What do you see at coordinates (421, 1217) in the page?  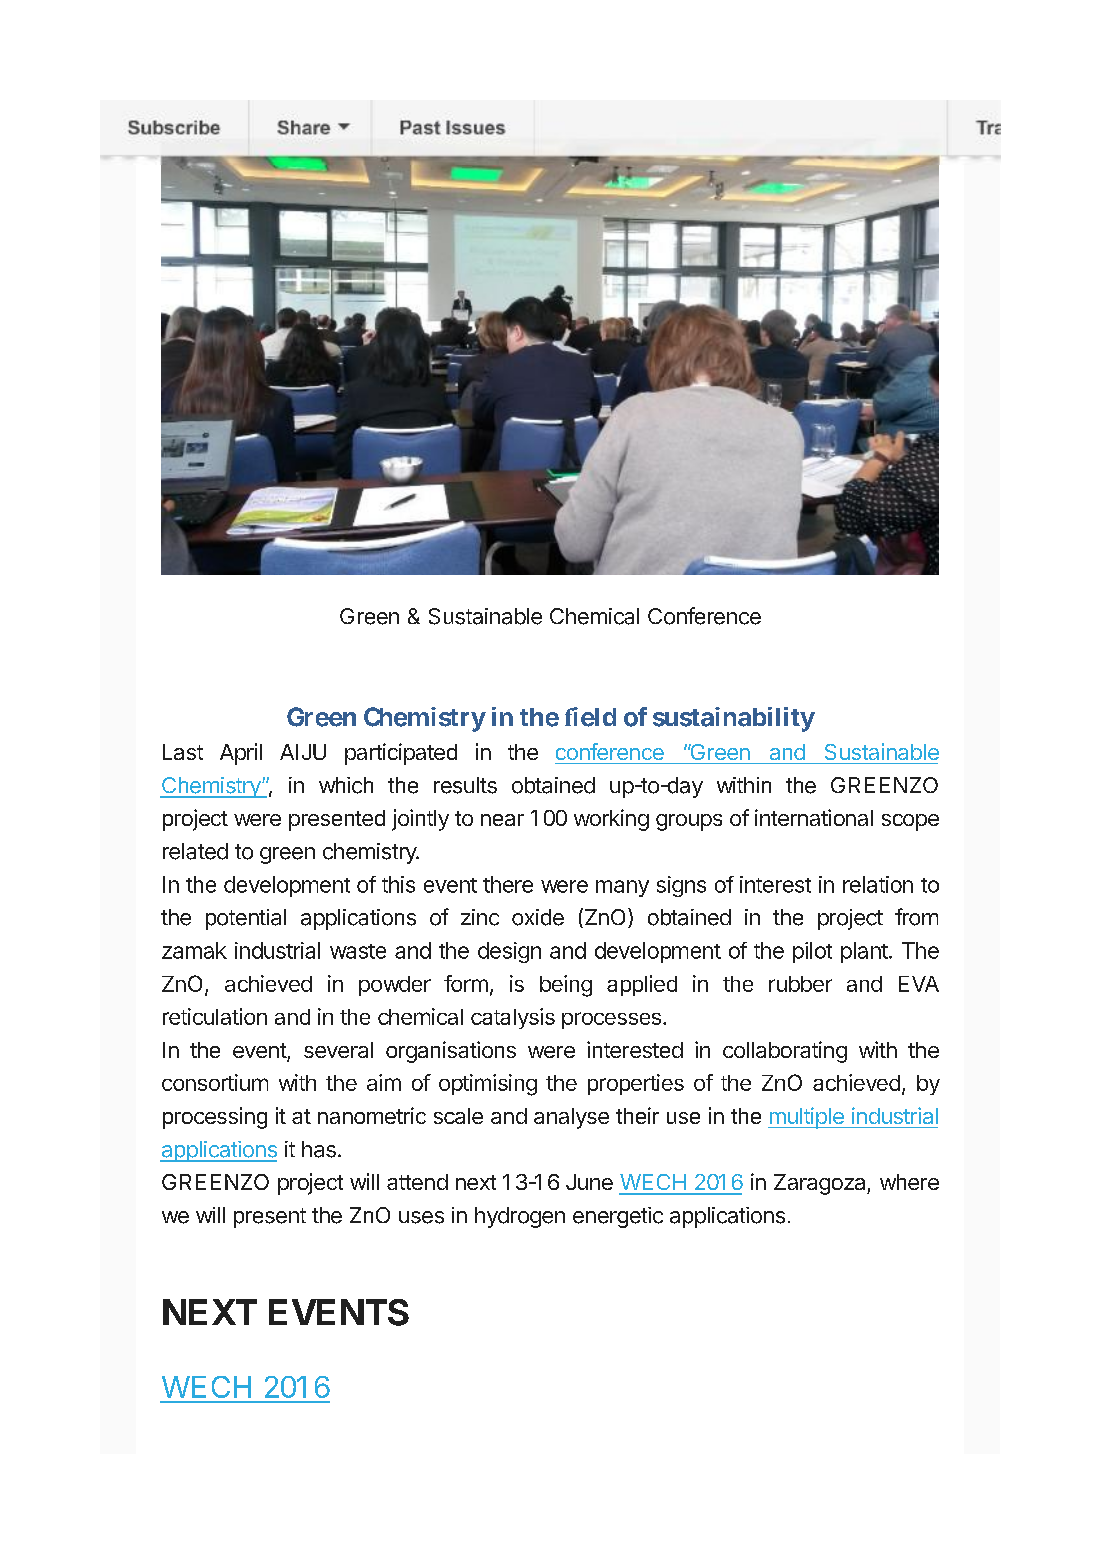 I see `uses` at bounding box center [421, 1217].
